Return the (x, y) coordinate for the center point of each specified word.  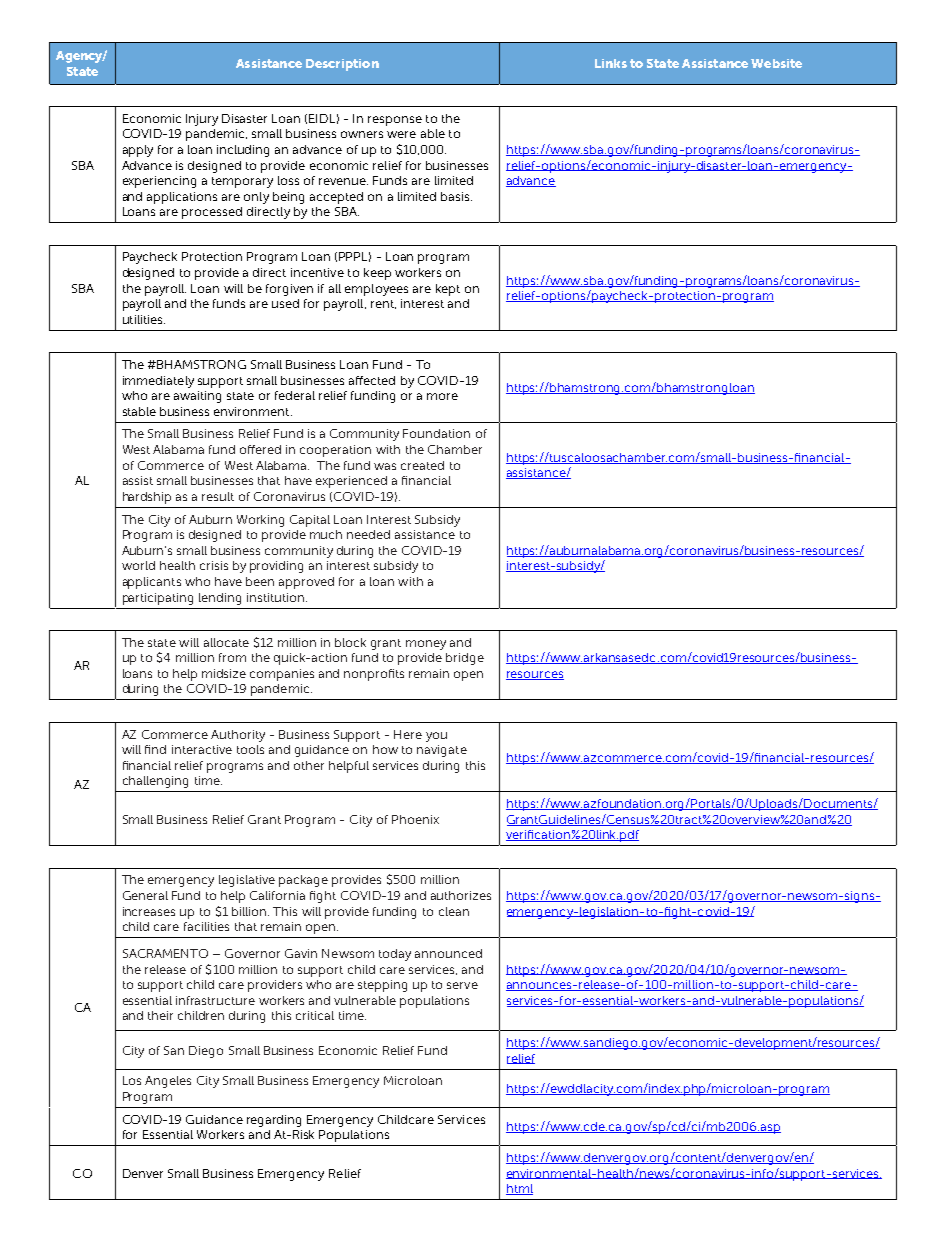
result (218, 496)
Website (776, 63)
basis (456, 196)
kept (448, 290)
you (436, 737)
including (243, 151)
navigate (442, 751)
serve (462, 985)
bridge (465, 659)
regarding (274, 1121)
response (395, 121)
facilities (206, 926)
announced (448, 953)
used (285, 303)
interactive (202, 749)
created (422, 465)
